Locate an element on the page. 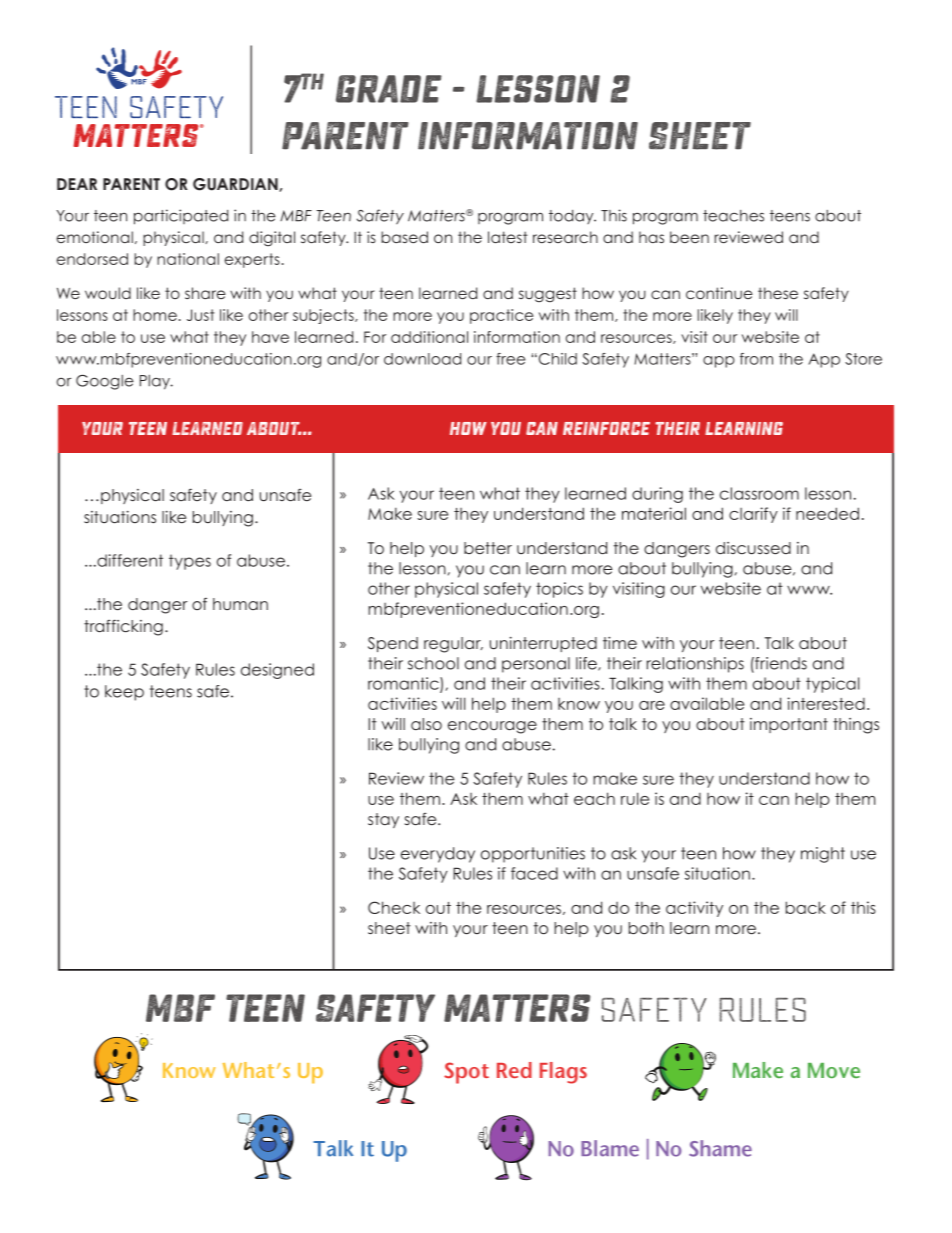 This page has width=952, height=1233. important is located at coordinates (789, 725).
